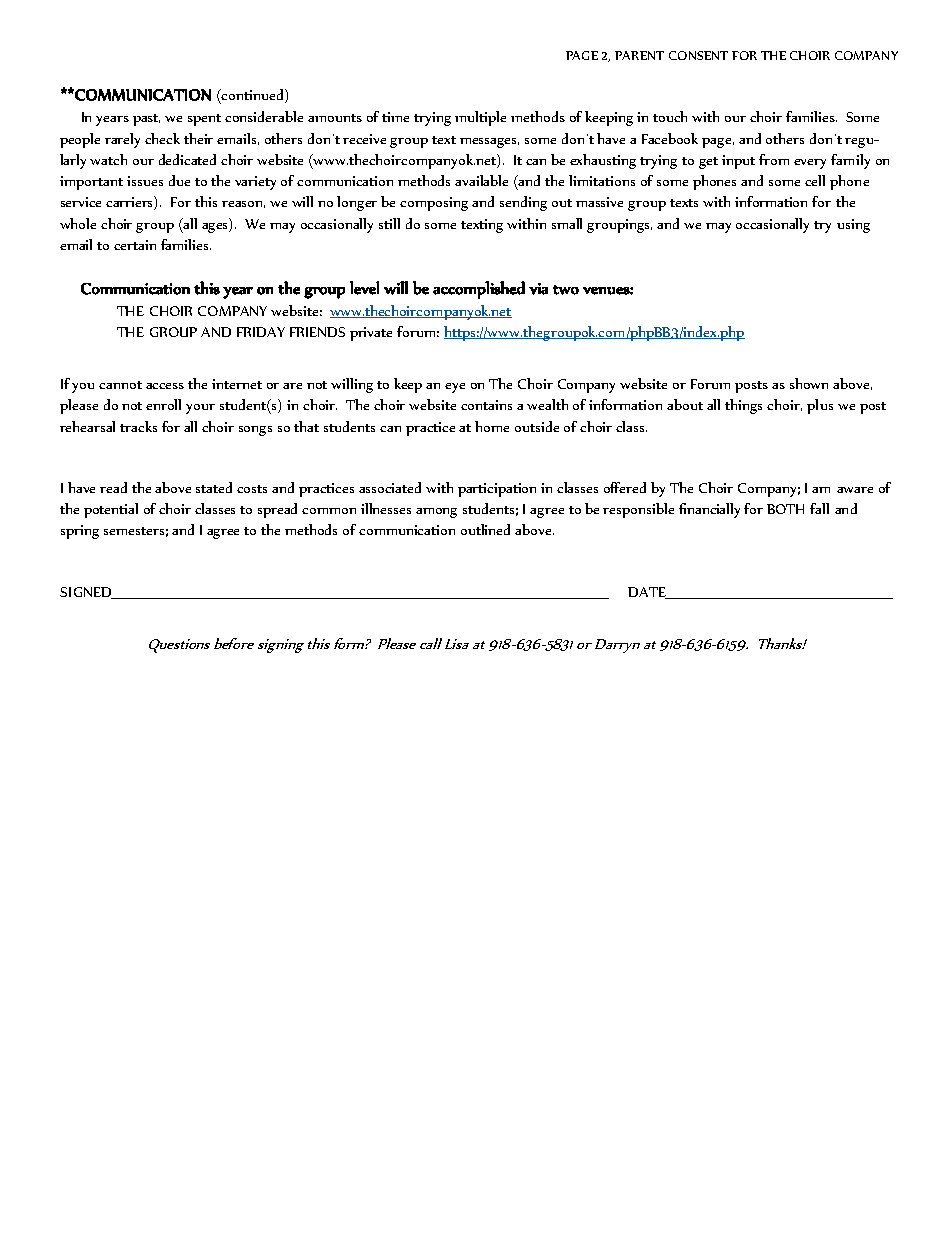 This document has width=952, height=1233. What do you see at coordinates (479, 290) in the document?
I see `accomplished` at bounding box center [479, 290].
